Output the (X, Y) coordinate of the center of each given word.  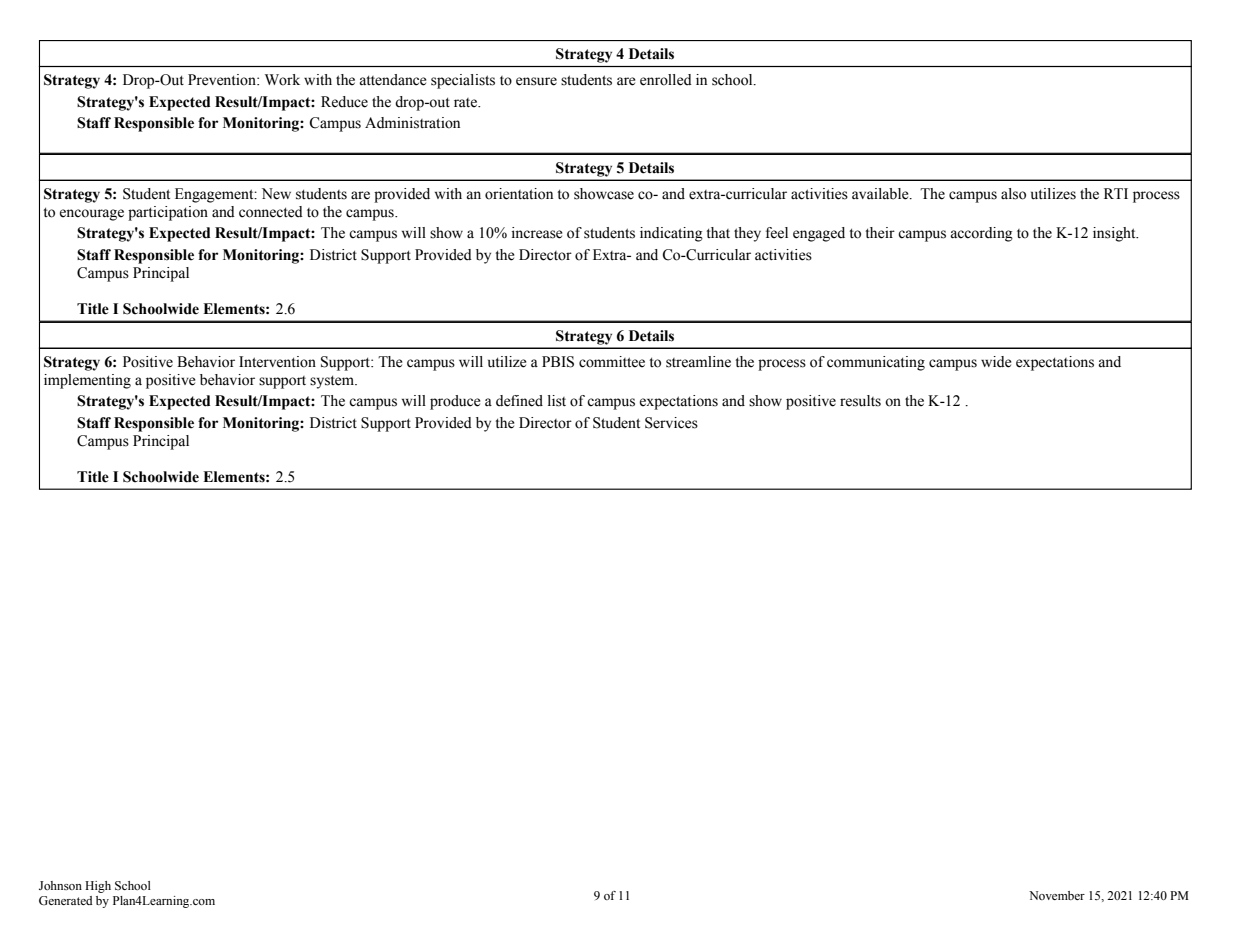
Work (282, 80)
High (98, 887)
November (1057, 895)
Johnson (60, 885)
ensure (536, 81)
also (1013, 194)
